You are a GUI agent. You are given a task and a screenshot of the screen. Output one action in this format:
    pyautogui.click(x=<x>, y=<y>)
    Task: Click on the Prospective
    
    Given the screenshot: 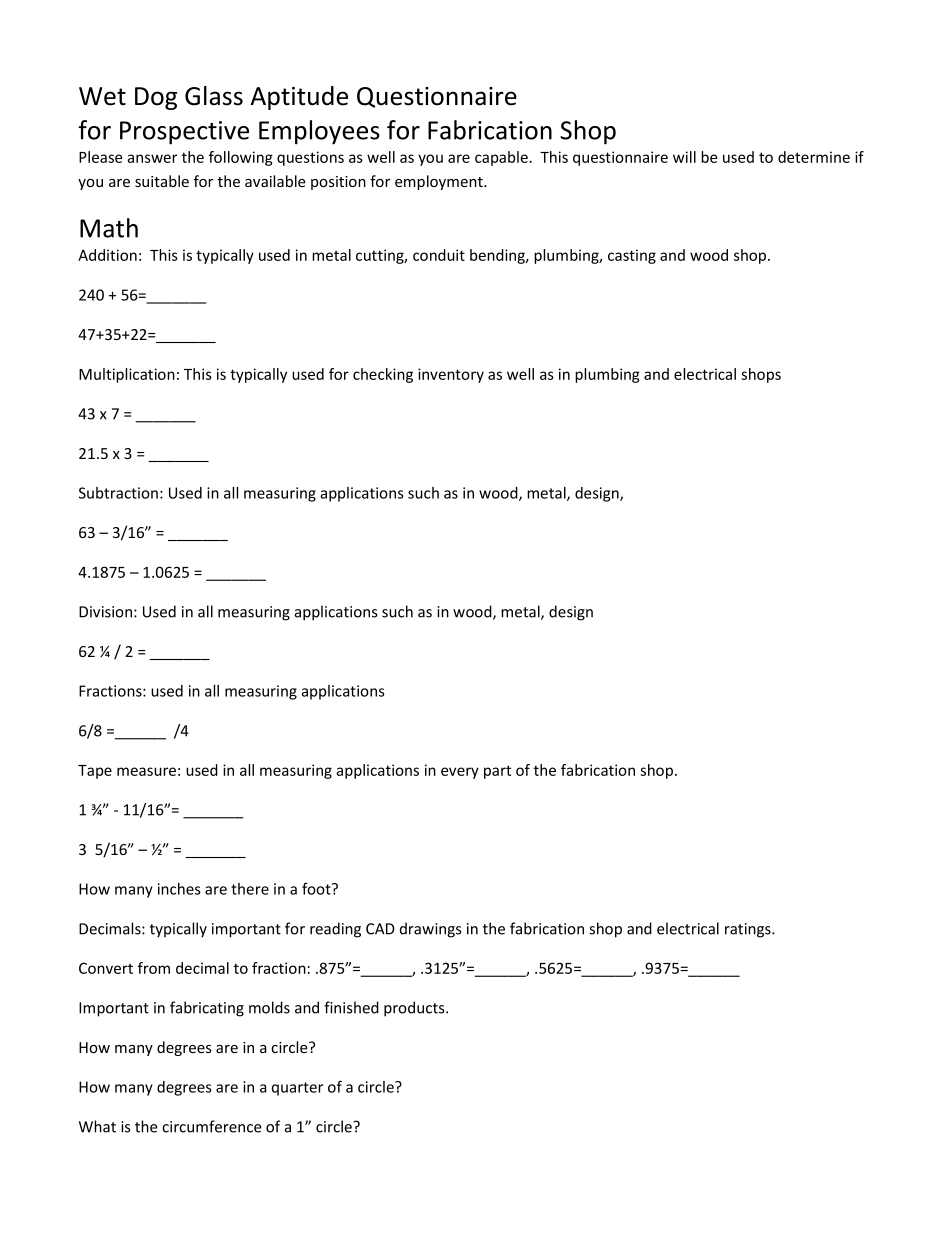 What is the action you would take?
    pyautogui.click(x=184, y=133)
